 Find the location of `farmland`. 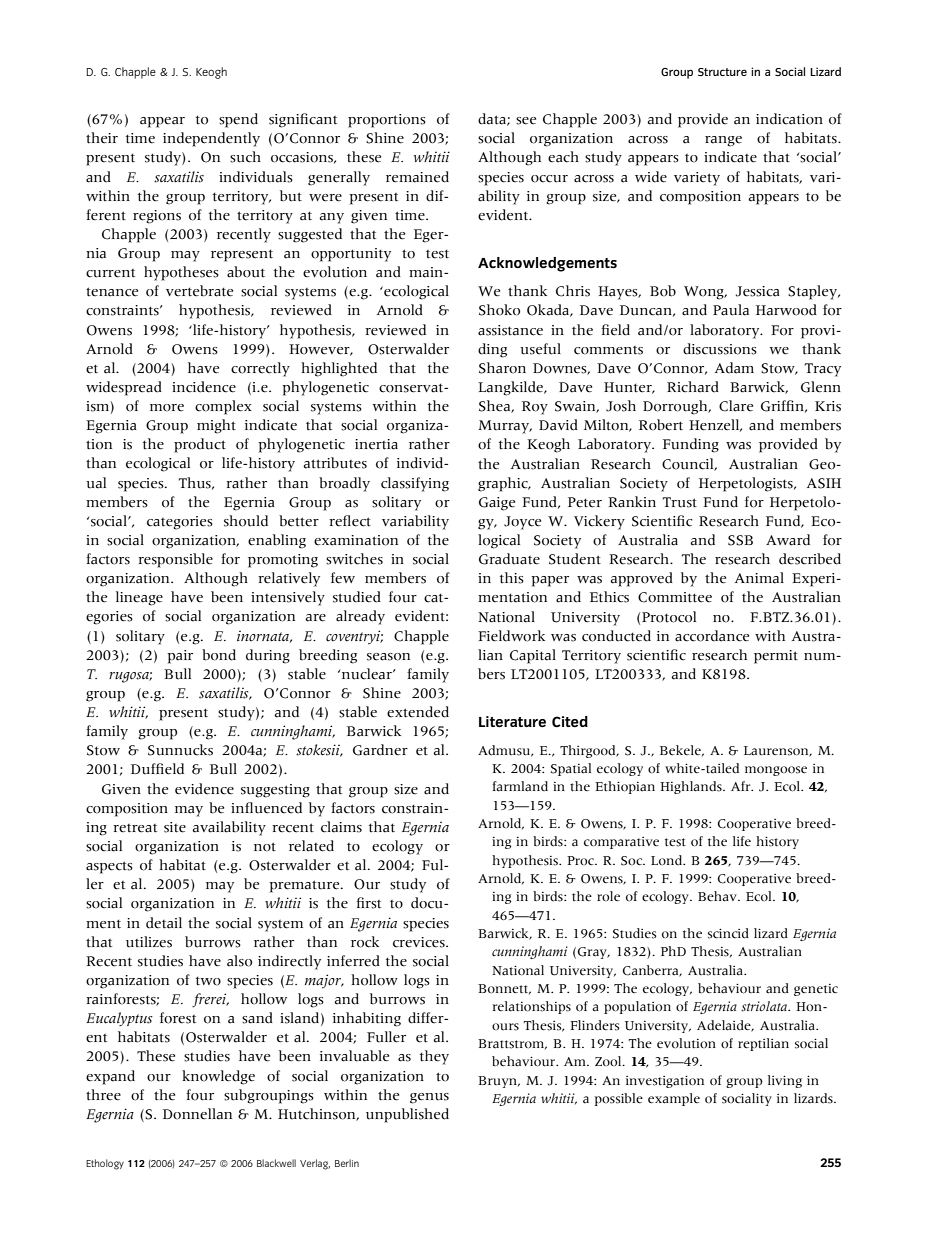

farmland is located at coordinates (520, 786).
